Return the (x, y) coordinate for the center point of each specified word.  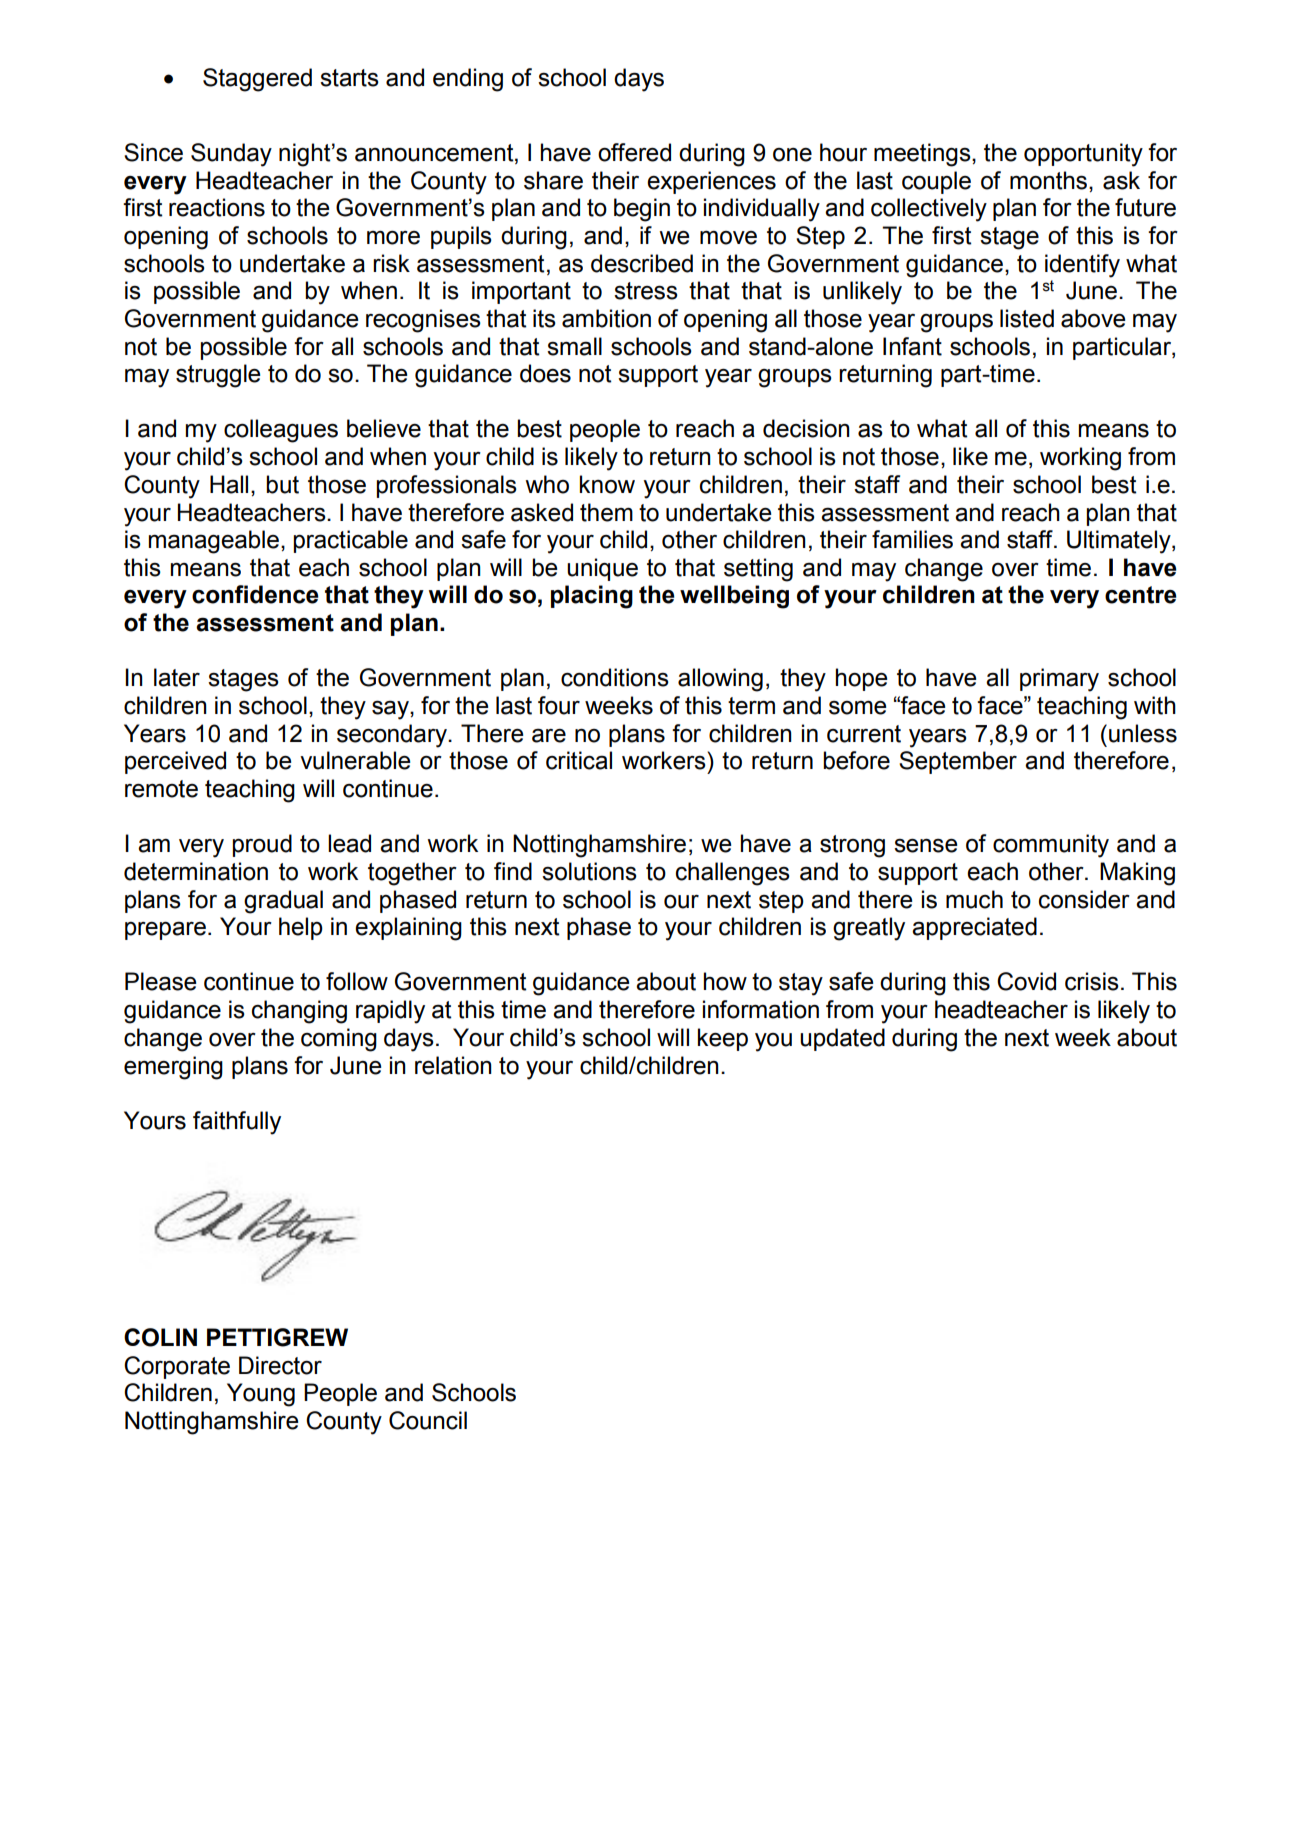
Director (280, 1365)
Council (428, 1420)
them (606, 512)
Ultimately (1120, 542)
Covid (1026, 981)
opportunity (1083, 155)
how (725, 981)
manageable (214, 542)
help (301, 928)
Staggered (257, 80)
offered (634, 152)
